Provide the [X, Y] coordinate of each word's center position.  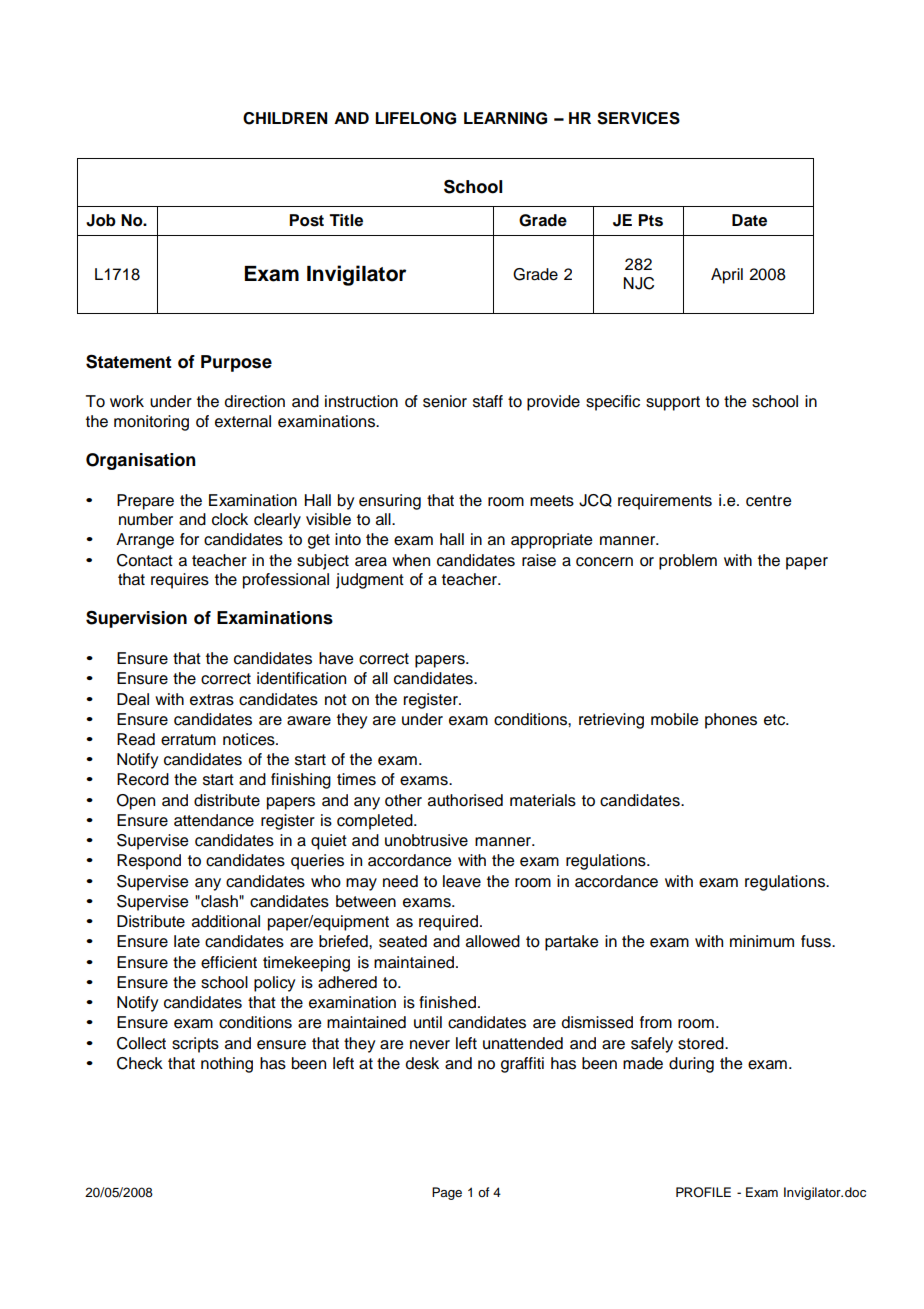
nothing [227, 1065]
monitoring [151, 423]
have [336, 658]
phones [731, 721]
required [450, 923]
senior [445, 401]
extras [212, 700]
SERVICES [638, 118]
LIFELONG [415, 118]
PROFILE [703, 1192]
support [673, 403]
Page [447, 1193]
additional [226, 921]
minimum [762, 941]
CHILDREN [285, 118]
